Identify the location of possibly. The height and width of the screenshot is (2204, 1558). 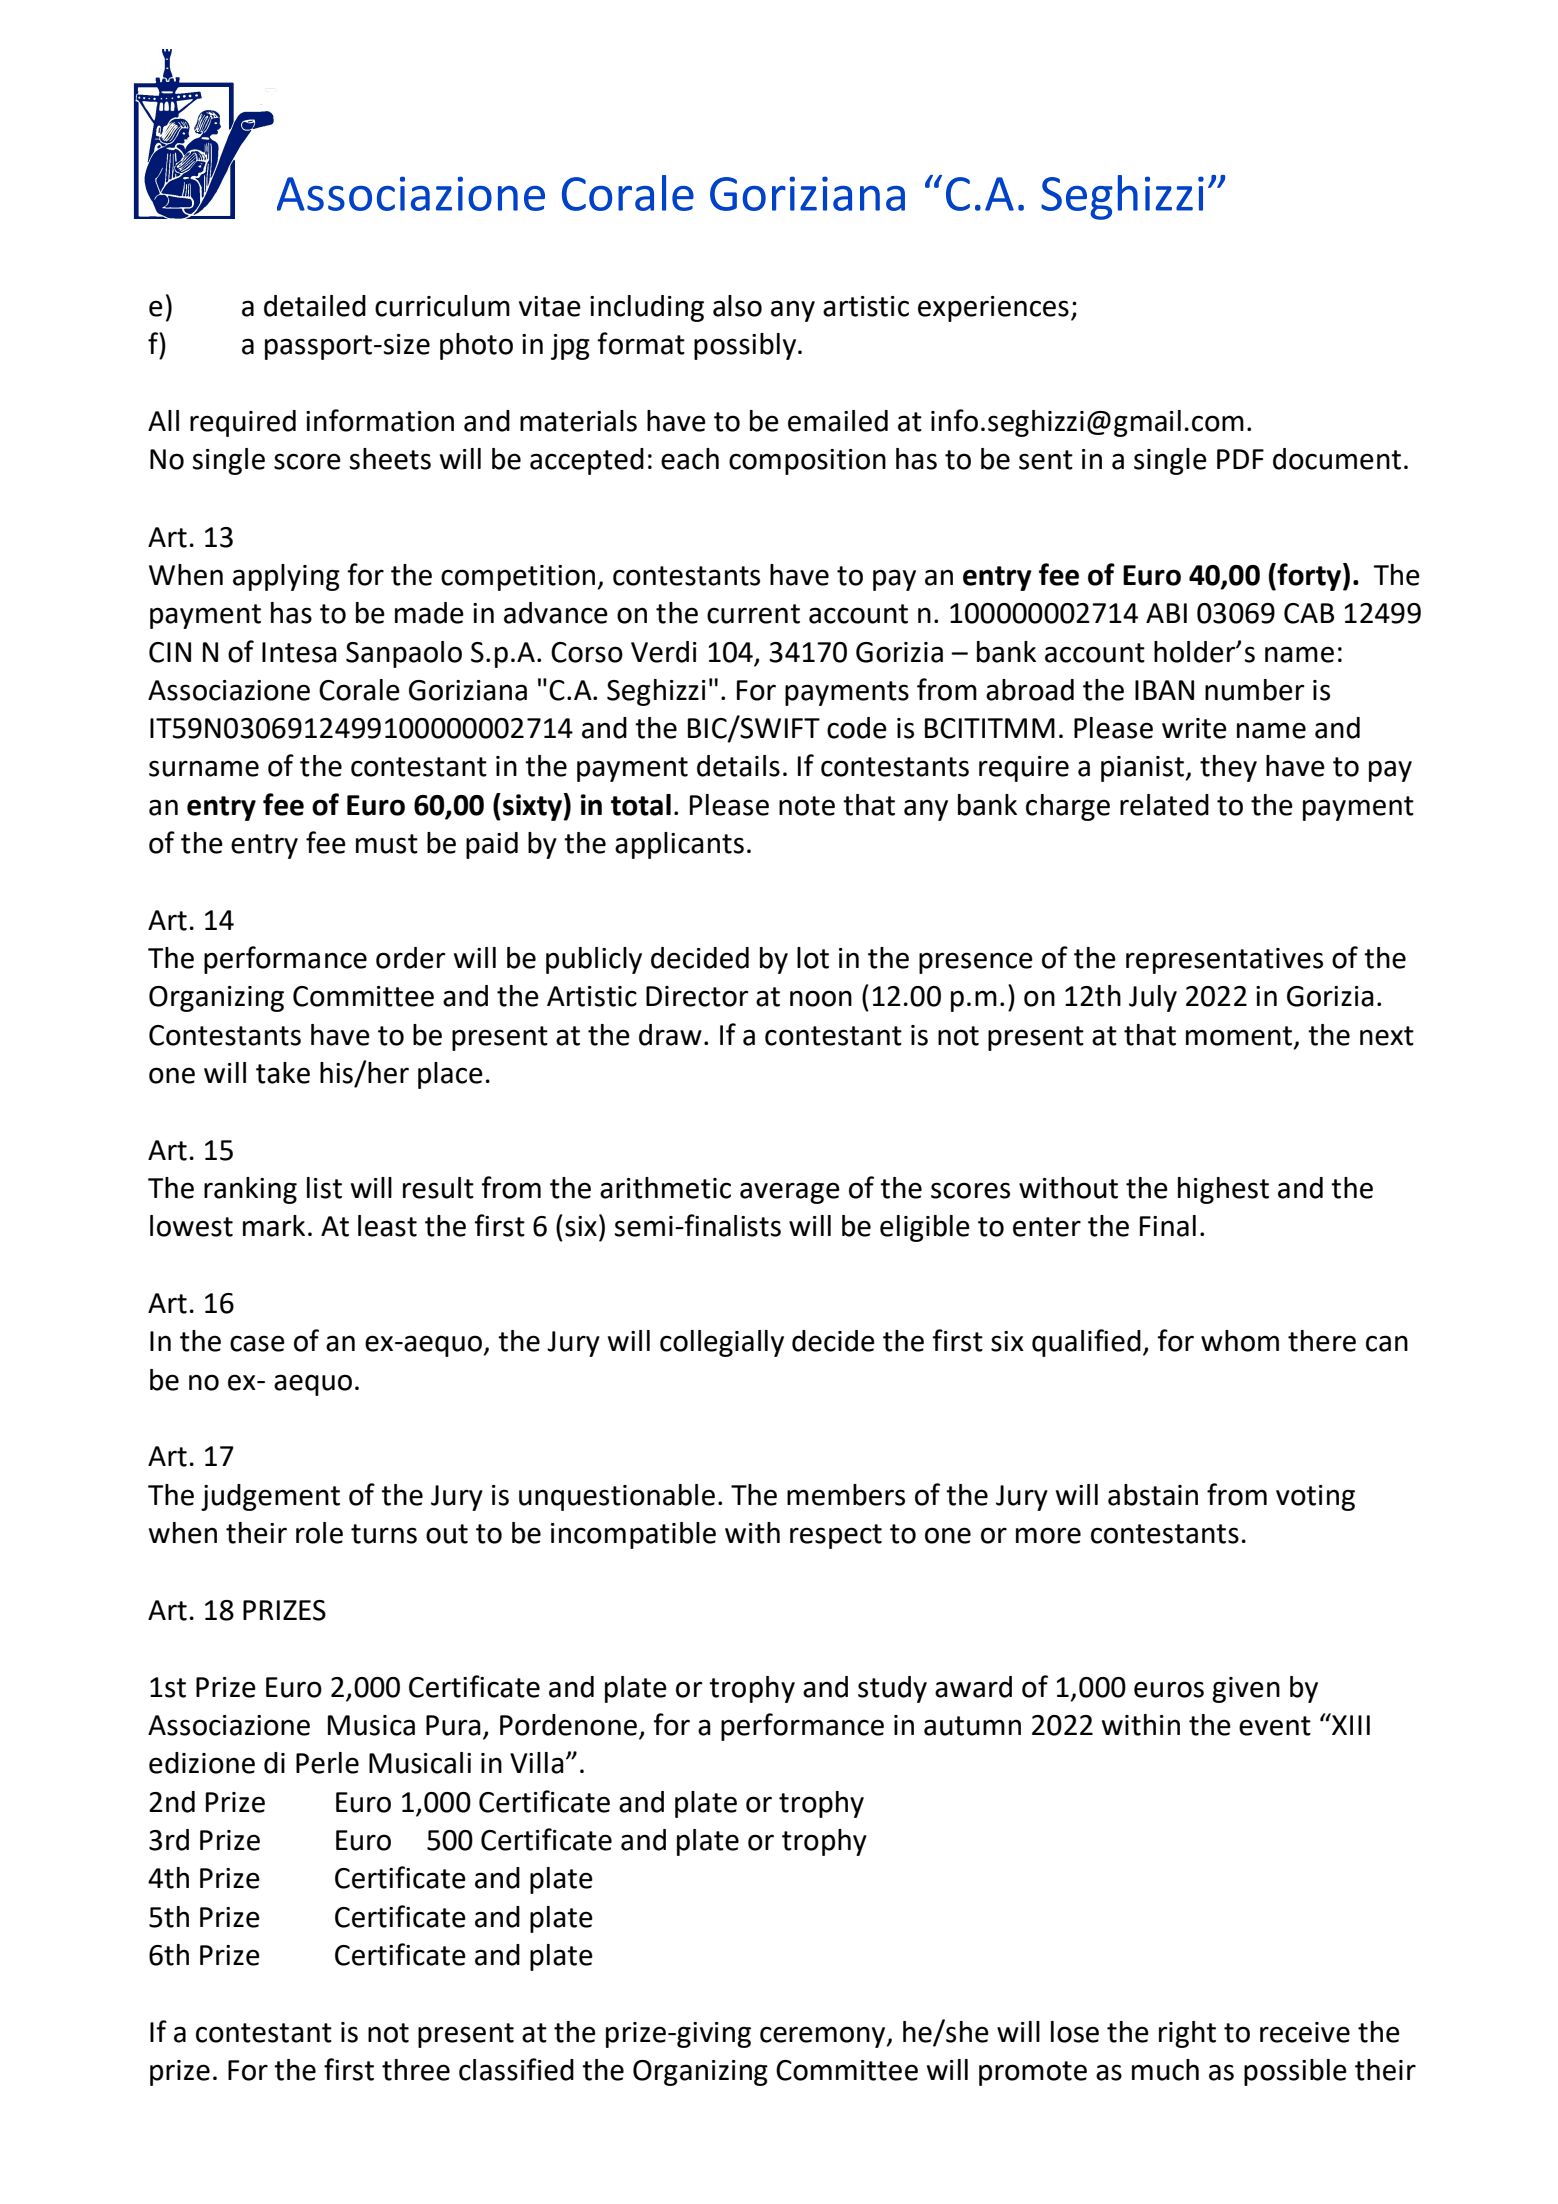
(746, 346).
